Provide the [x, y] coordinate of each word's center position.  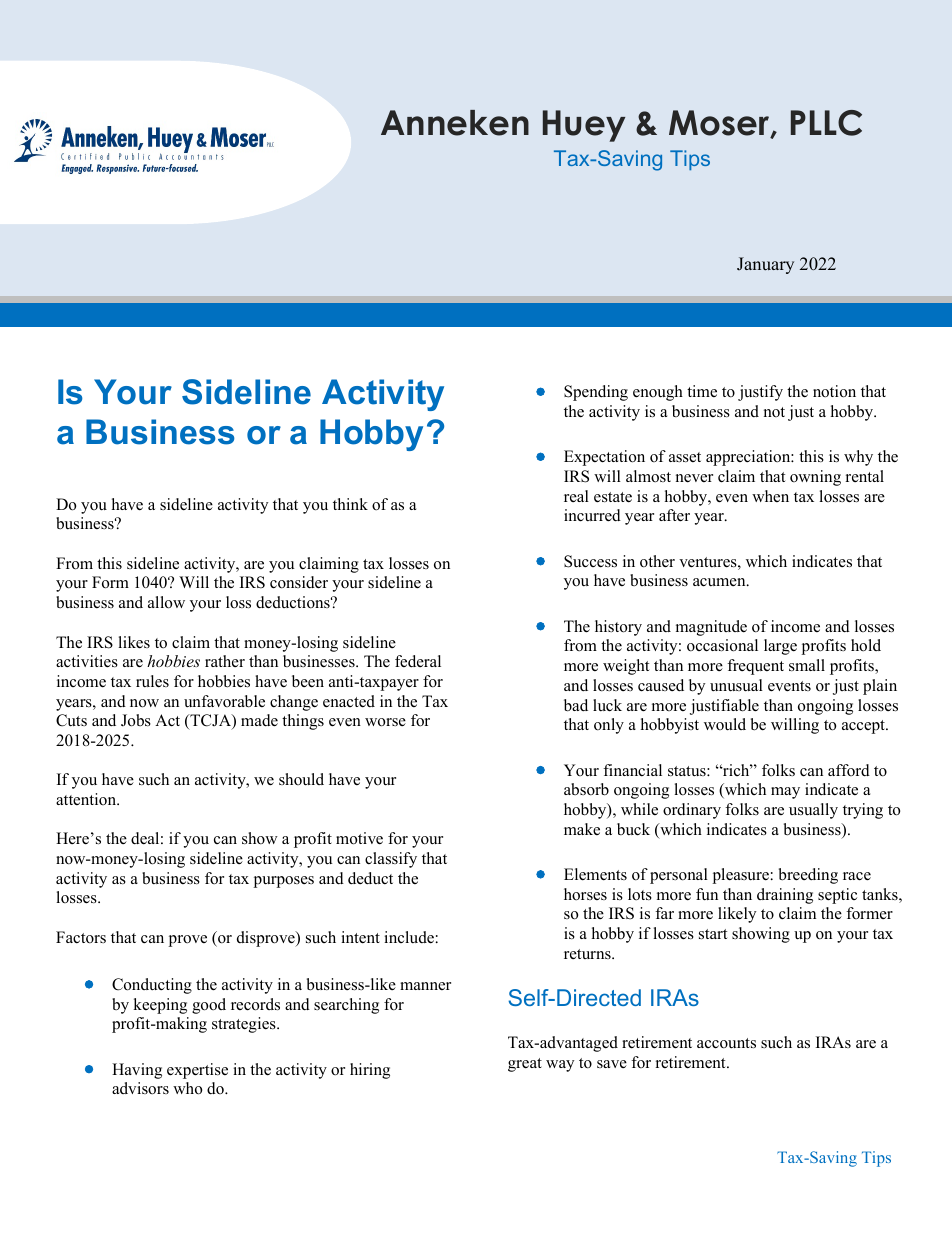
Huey [584, 126]
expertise [197, 1071]
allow [166, 602]
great [525, 1065]
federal [418, 661]
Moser [720, 124]
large [780, 647]
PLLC [826, 123]
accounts [726, 1043]
